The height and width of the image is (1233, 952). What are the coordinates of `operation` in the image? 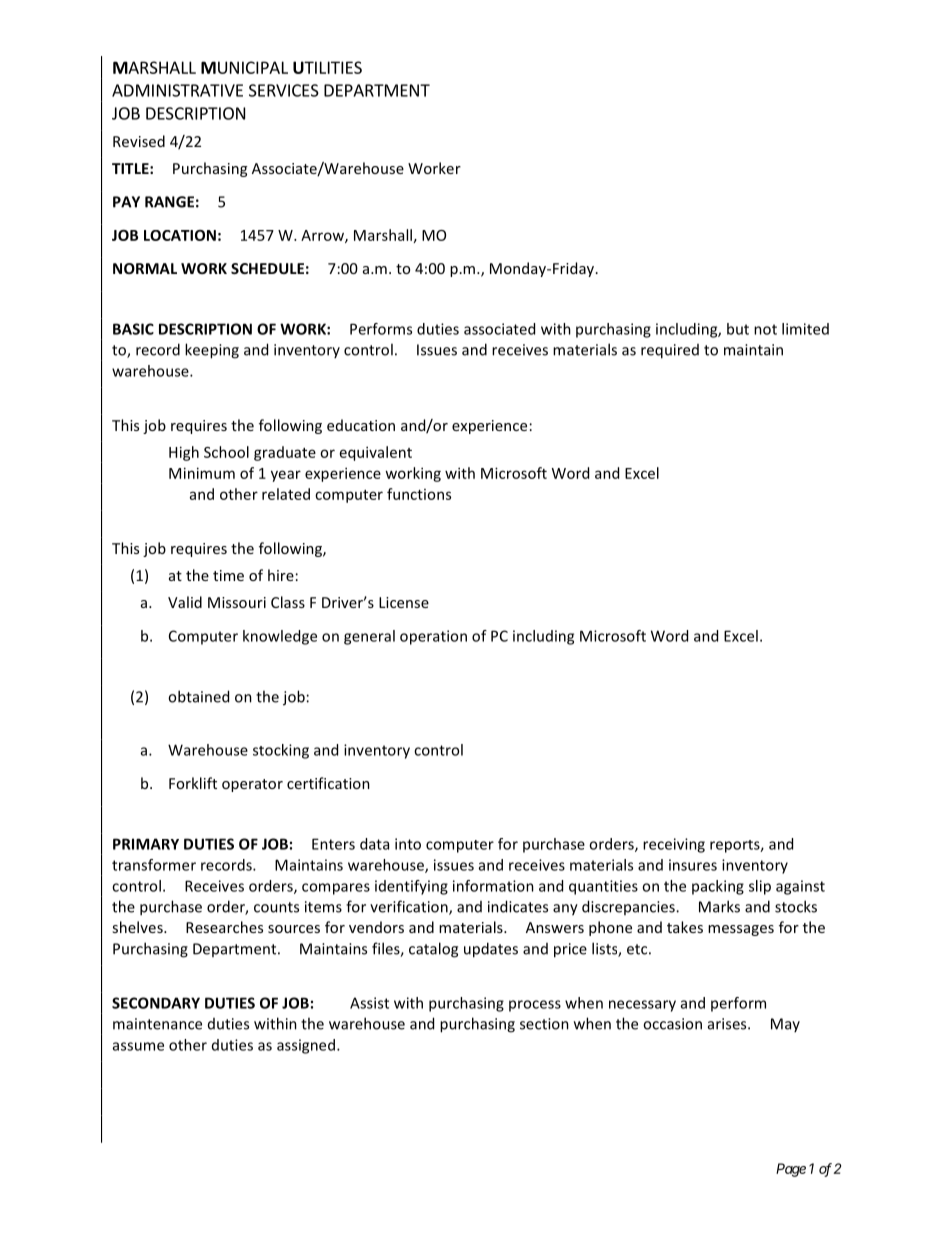 It's located at (433, 637).
